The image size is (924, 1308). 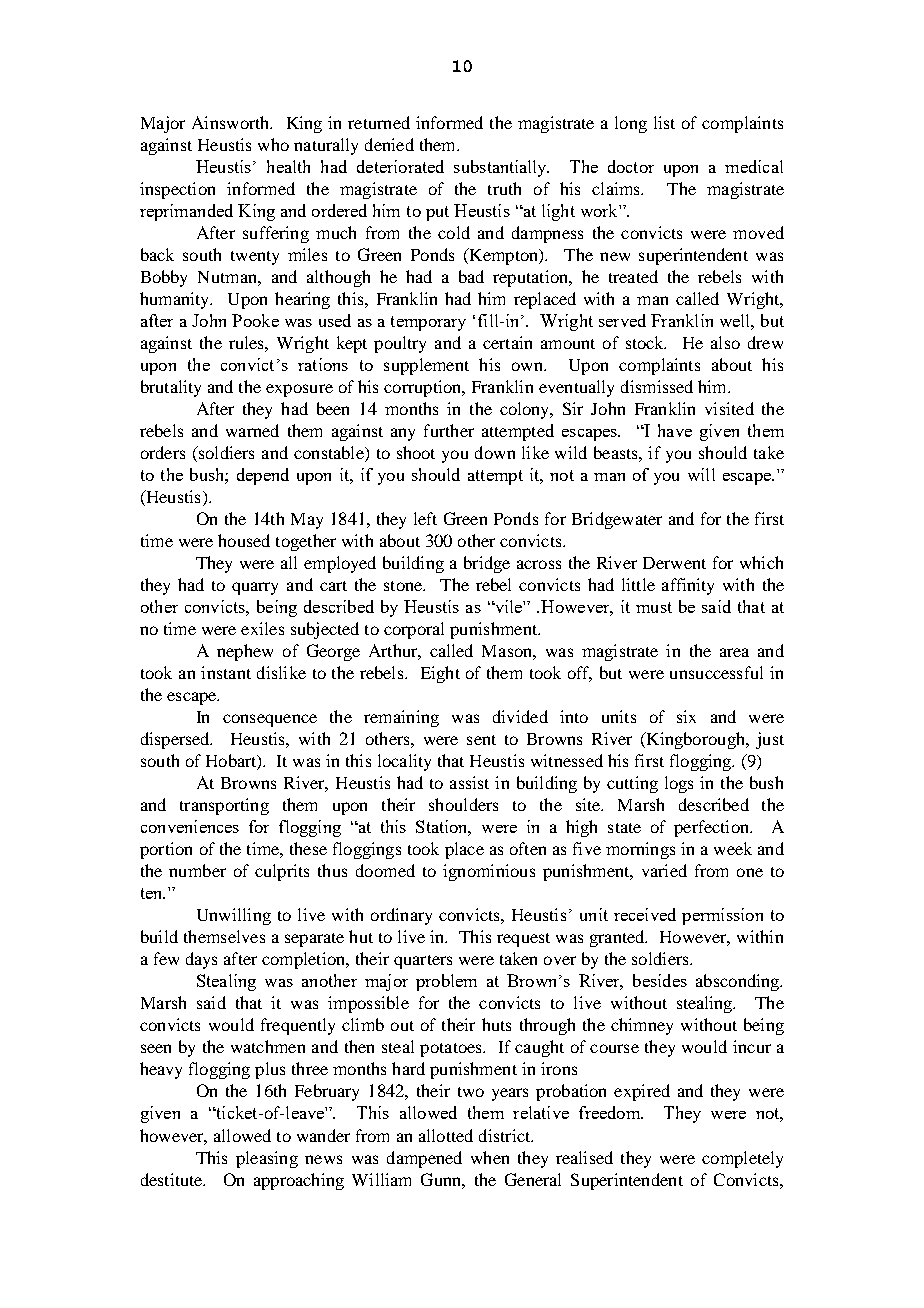 What do you see at coordinates (245, 652) in the screenshot?
I see `nephew` at bounding box center [245, 652].
